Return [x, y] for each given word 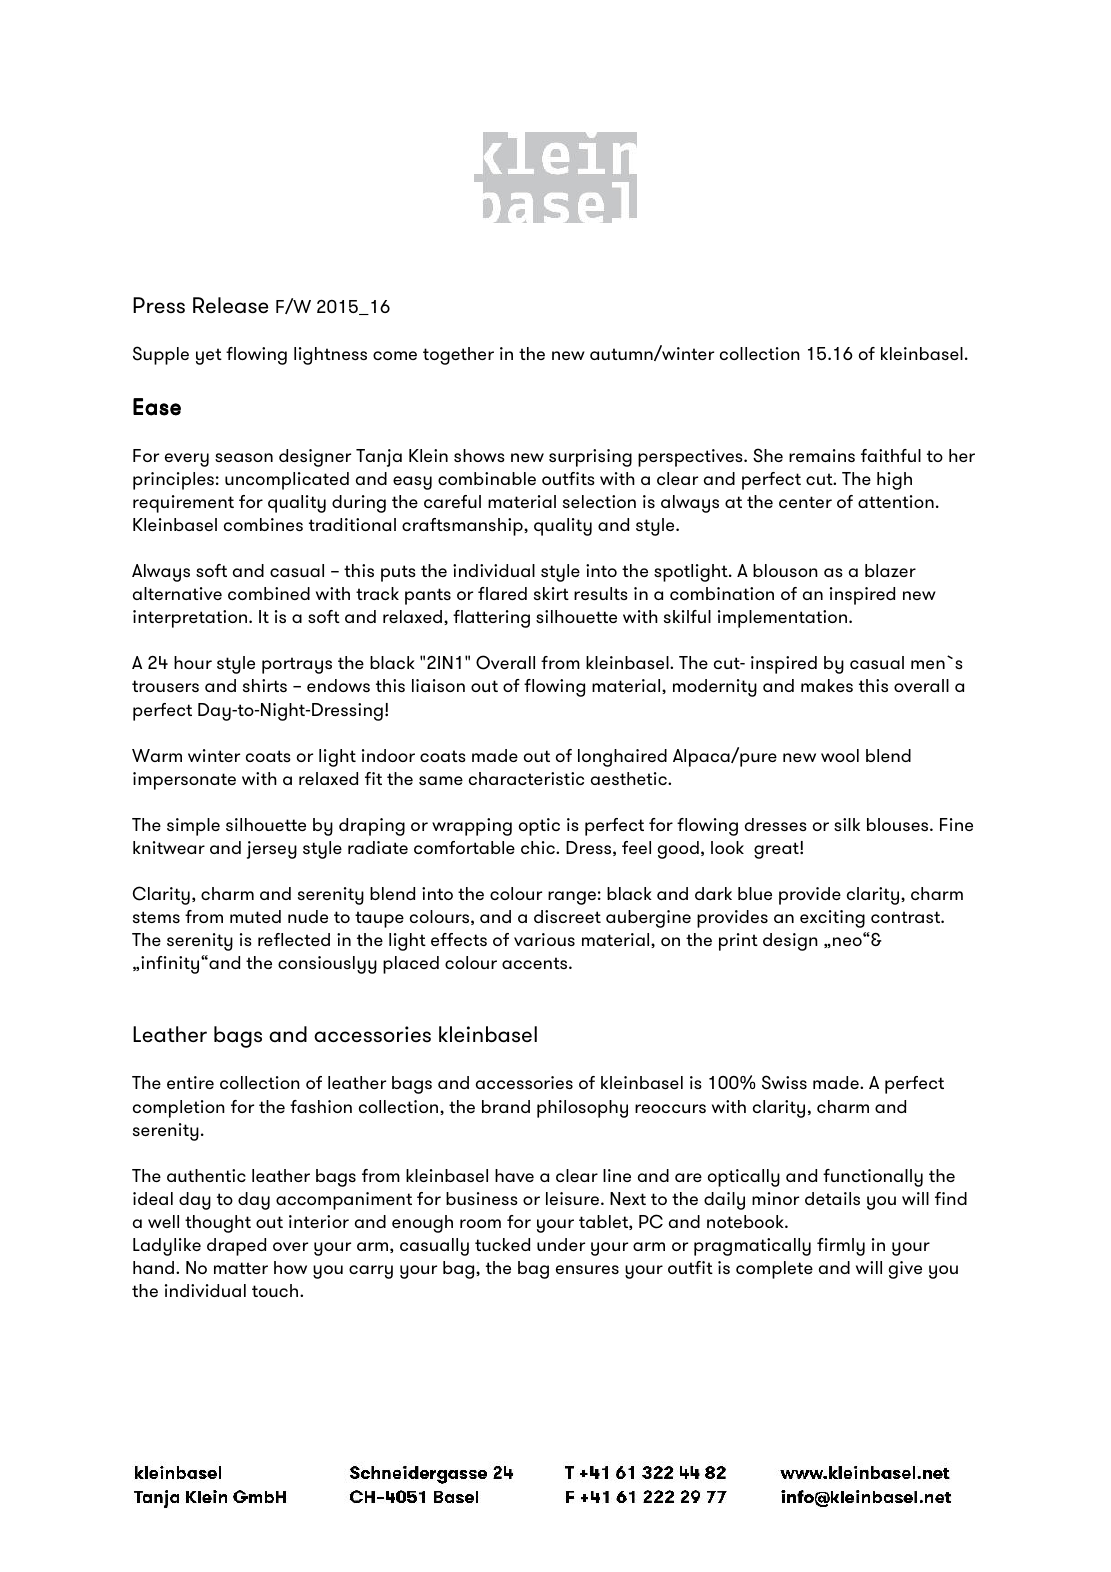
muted [255, 916]
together [458, 356]
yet [209, 356]
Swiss [784, 1082]
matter [241, 1268]
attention [896, 501]
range [572, 898]
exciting [832, 919]
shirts [265, 685]
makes [827, 685]
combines [263, 524]
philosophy [582, 1109]
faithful [891, 455]
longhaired [622, 758]
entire [190, 1082]
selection [599, 501]
